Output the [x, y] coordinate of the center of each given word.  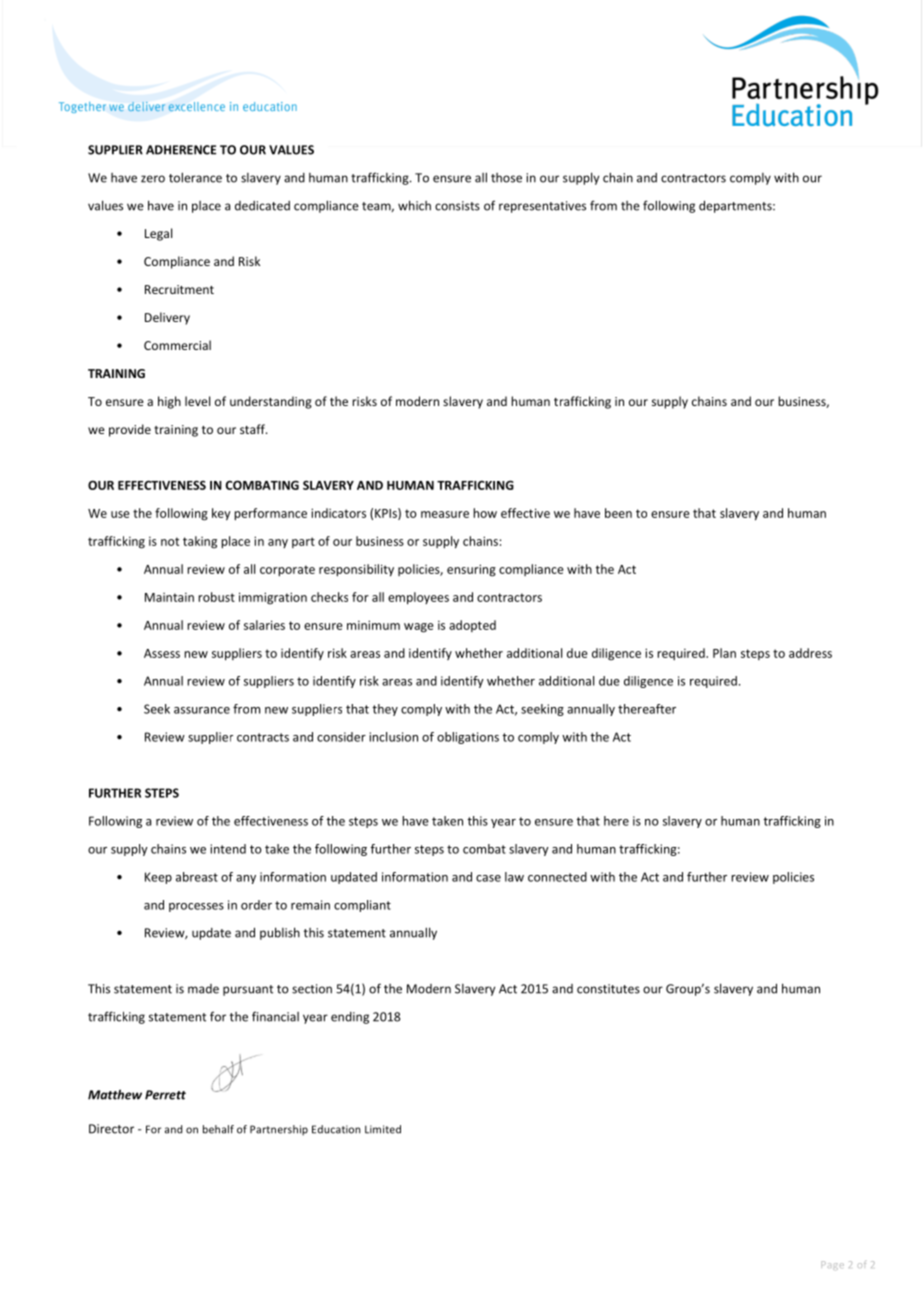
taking [200, 542]
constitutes [608, 989]
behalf [218, 1129]
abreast [197, 877]
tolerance [195, 177]
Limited [383, 1129]
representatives [542, 207]
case [488, 878]
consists [457, 206]
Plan [724, 653]
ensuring [471, 570]
